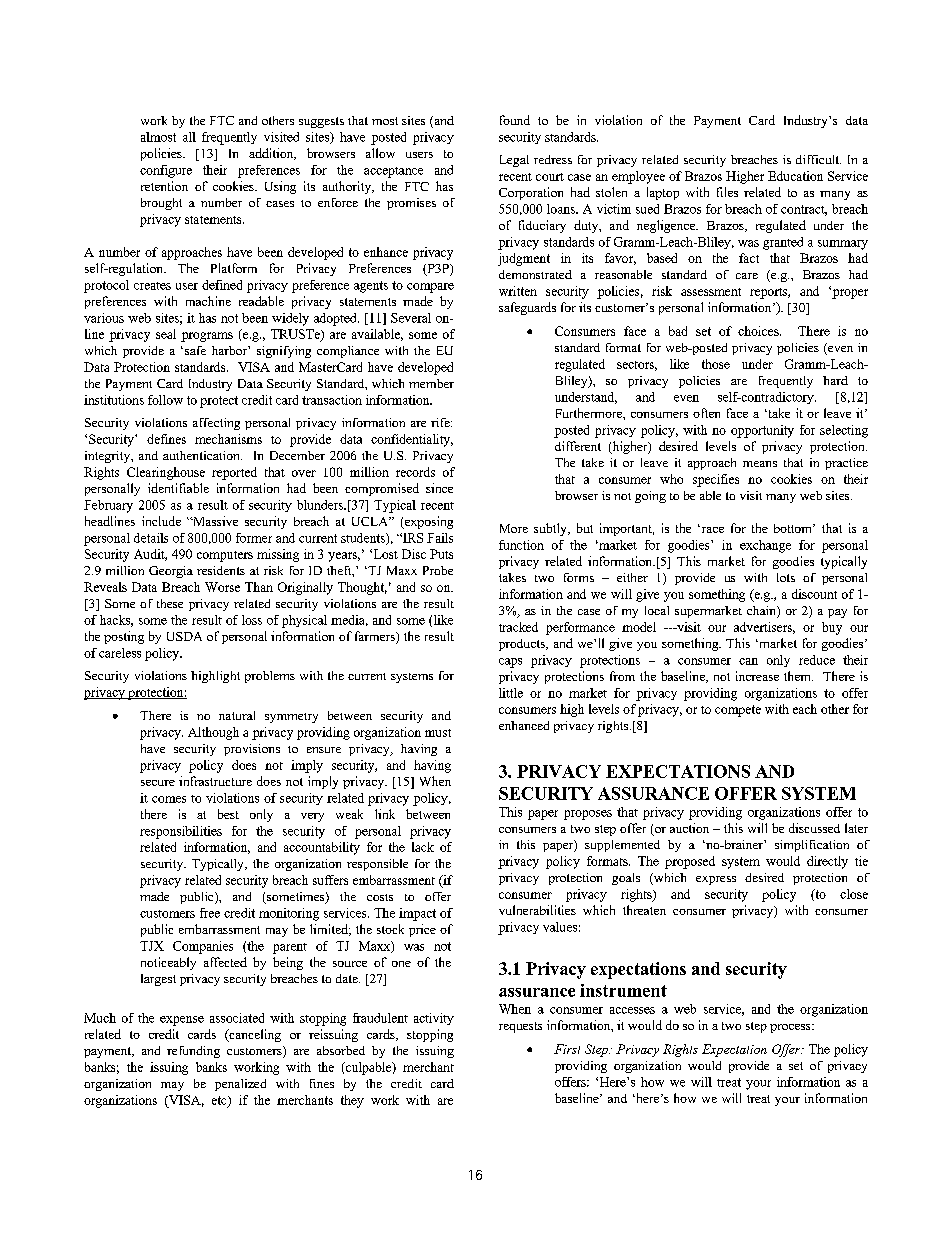 The width and height of the screenshot is (952, 1233). What do you see at coordinates (511, 693) in the screenshot?
I see `little` at bounding box center [511, 693].
